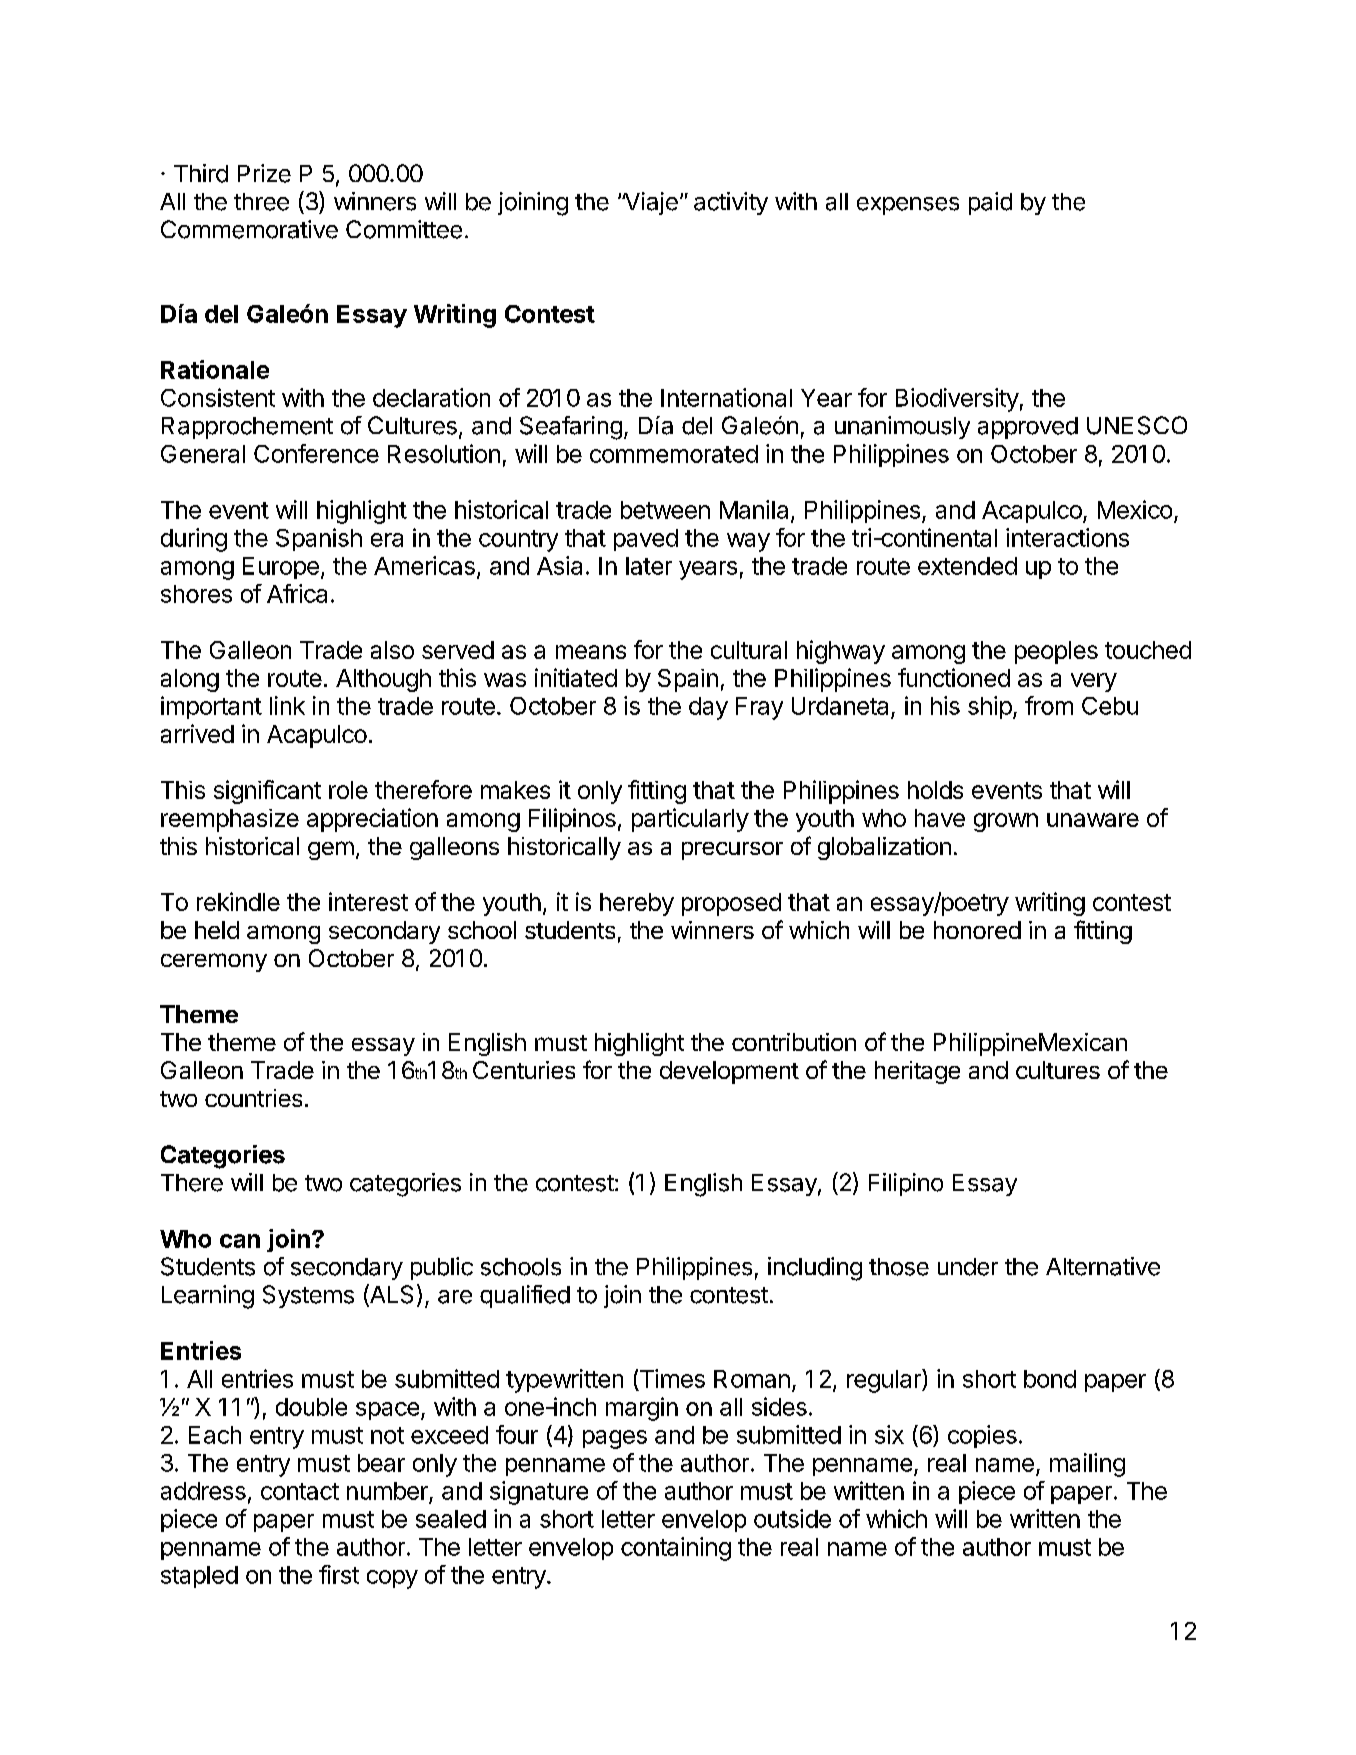 Image resolution: width=1356 pixels, height=1755 pixels. Describe the element at coordinates (308, 1296) in the screenshot. I see `Systems` at that location.
